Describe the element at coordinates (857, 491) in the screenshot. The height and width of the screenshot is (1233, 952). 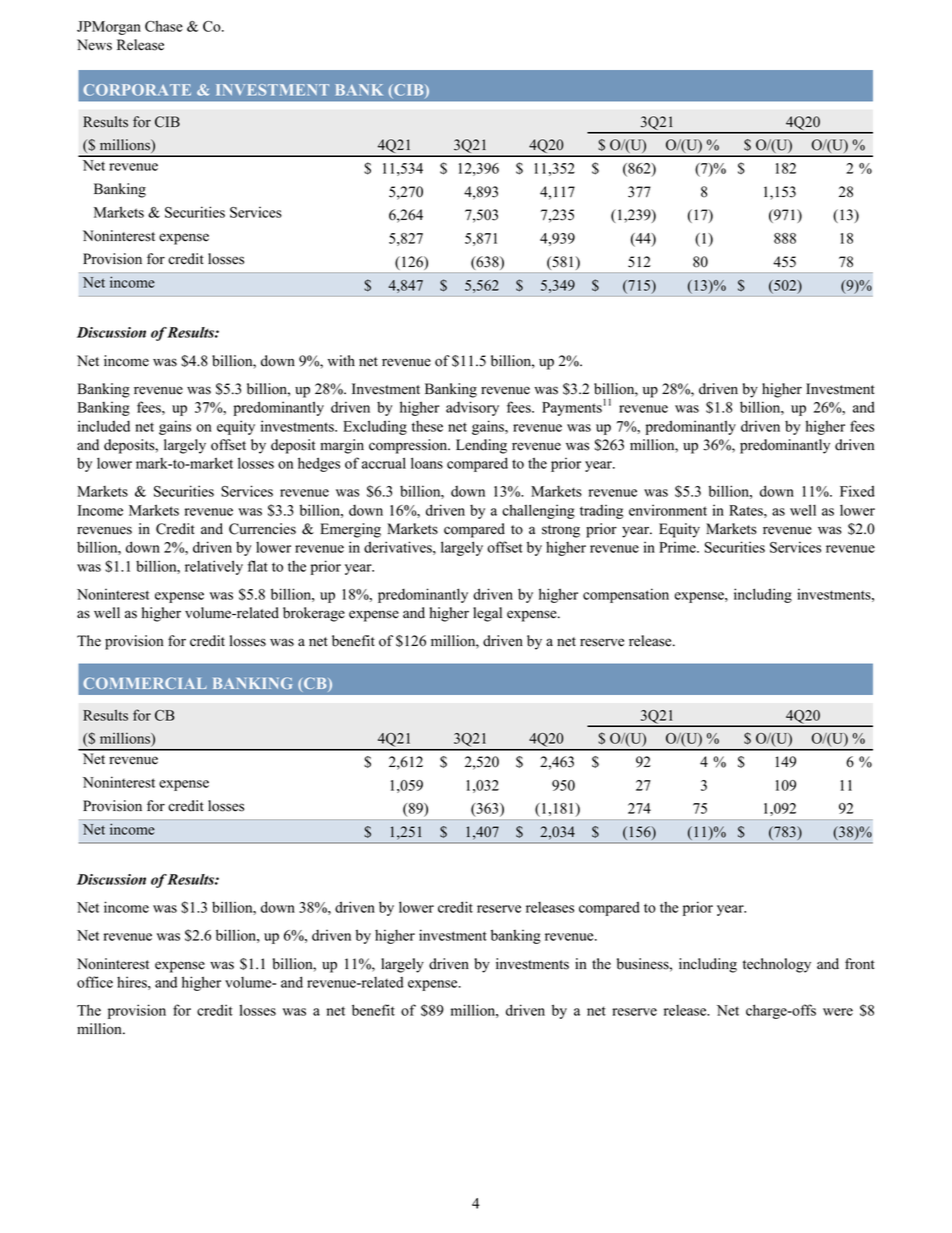
I see `Fixed` at that location.
